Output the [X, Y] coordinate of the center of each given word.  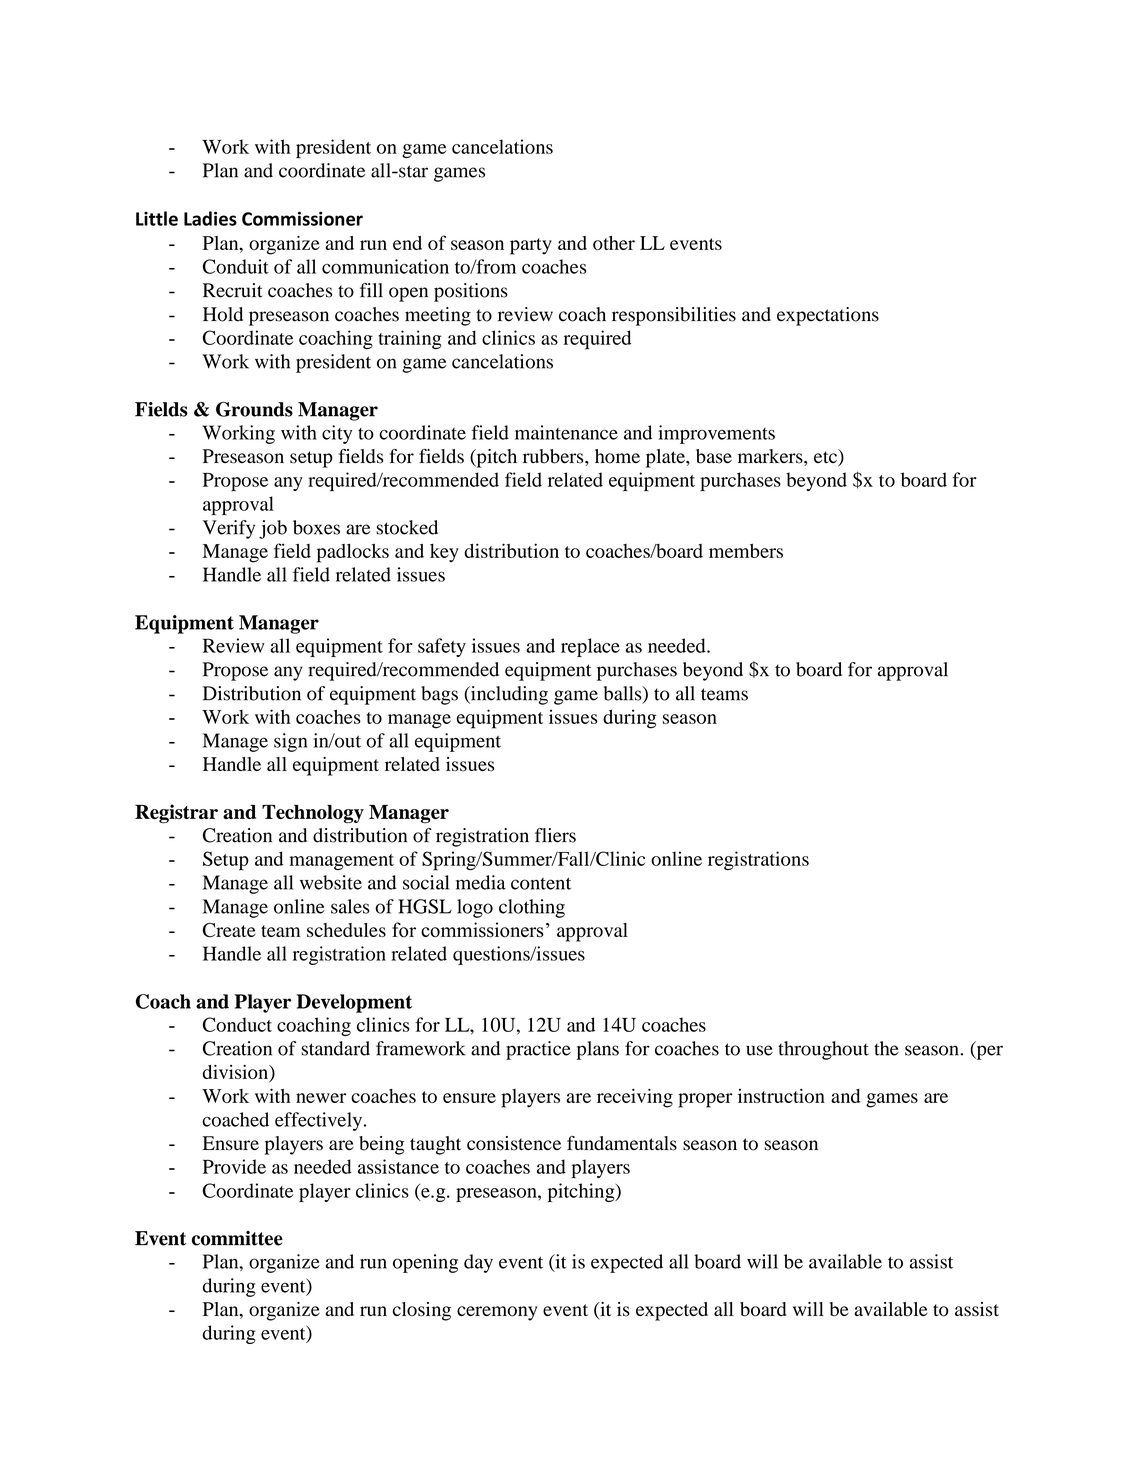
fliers [555, 835]
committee [237, 1238]
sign [291, 742]
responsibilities [674, 316]
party [531, 246]
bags [439, 695]
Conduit [236, 266]
